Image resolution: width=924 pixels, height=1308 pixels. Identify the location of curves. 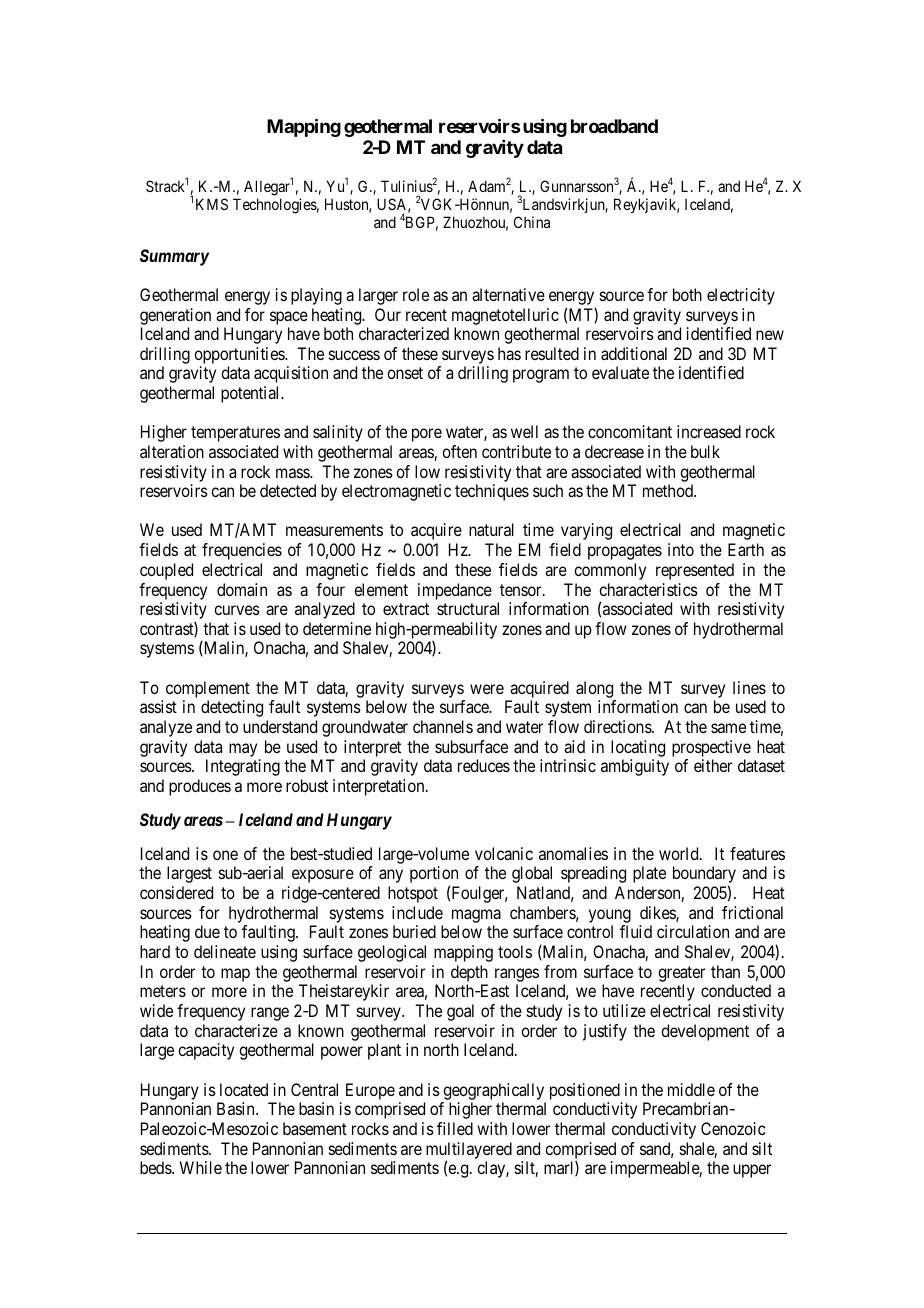
(237, 610).
